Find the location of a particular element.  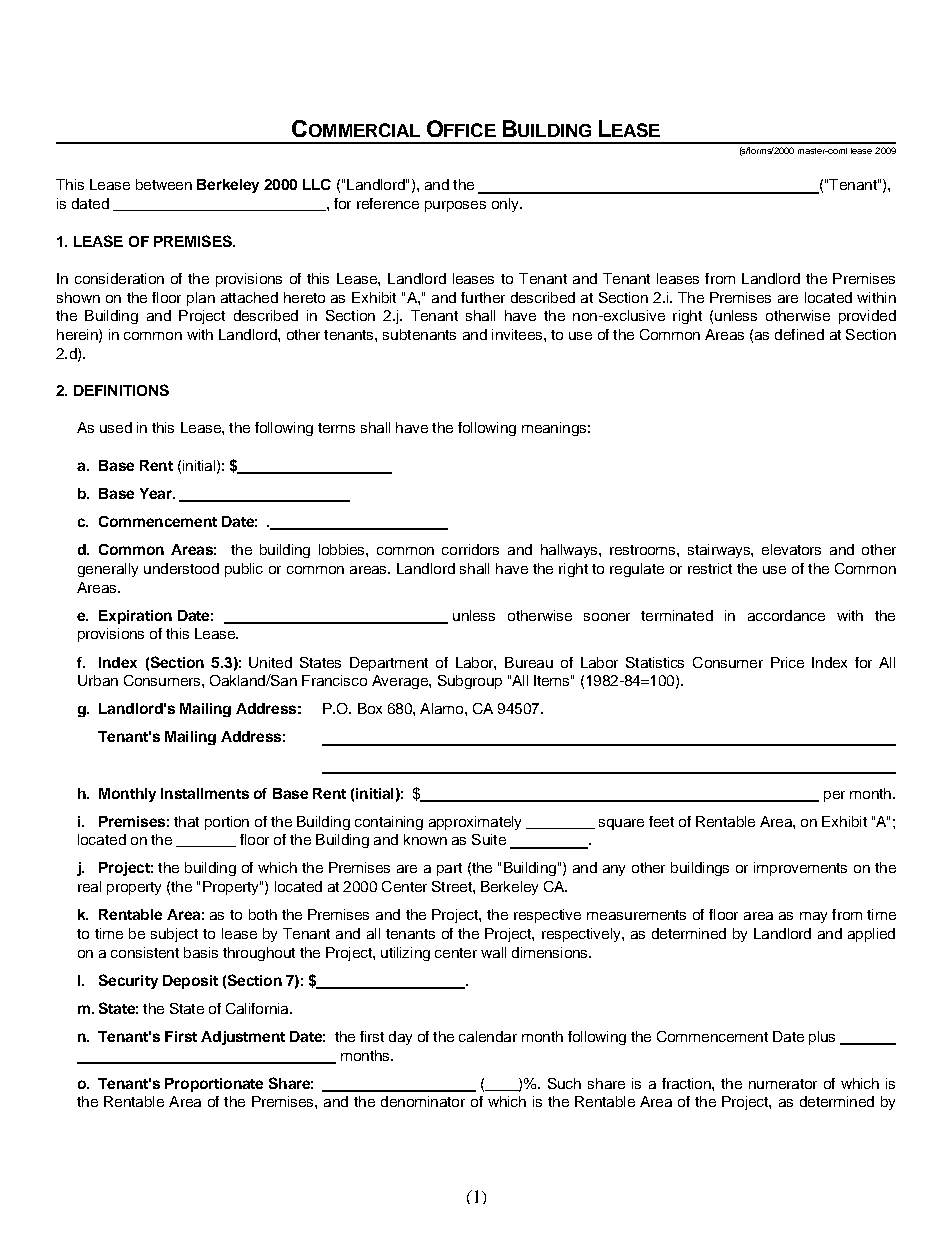

Bureau is located at coordinates (529, 662).
